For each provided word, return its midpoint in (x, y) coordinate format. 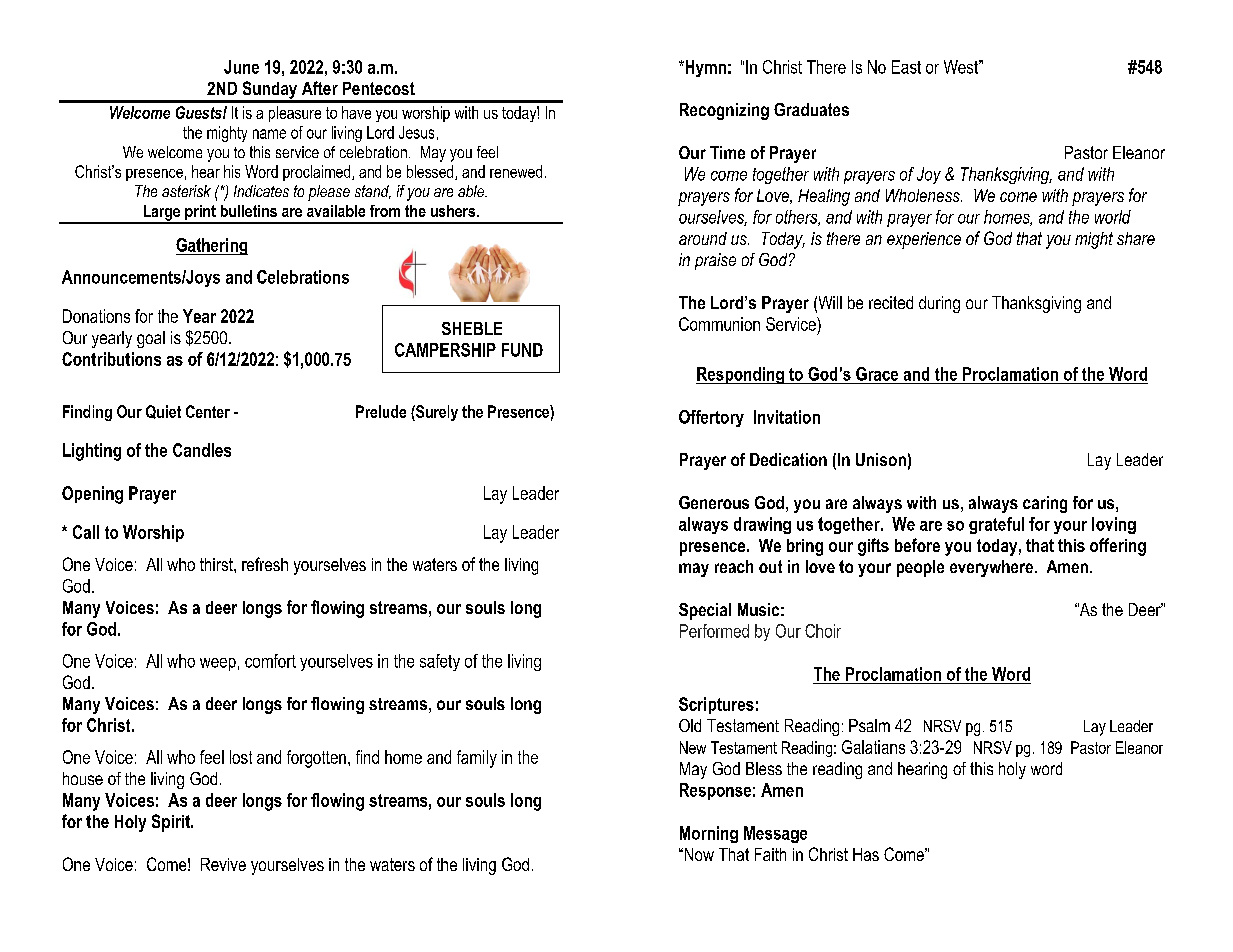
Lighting (92, 452)
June (241, 67)
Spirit (172, 823)
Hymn (704, 68)
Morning (709, 834)
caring (1045, 504)
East (906, 67)
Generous (714, 502)
